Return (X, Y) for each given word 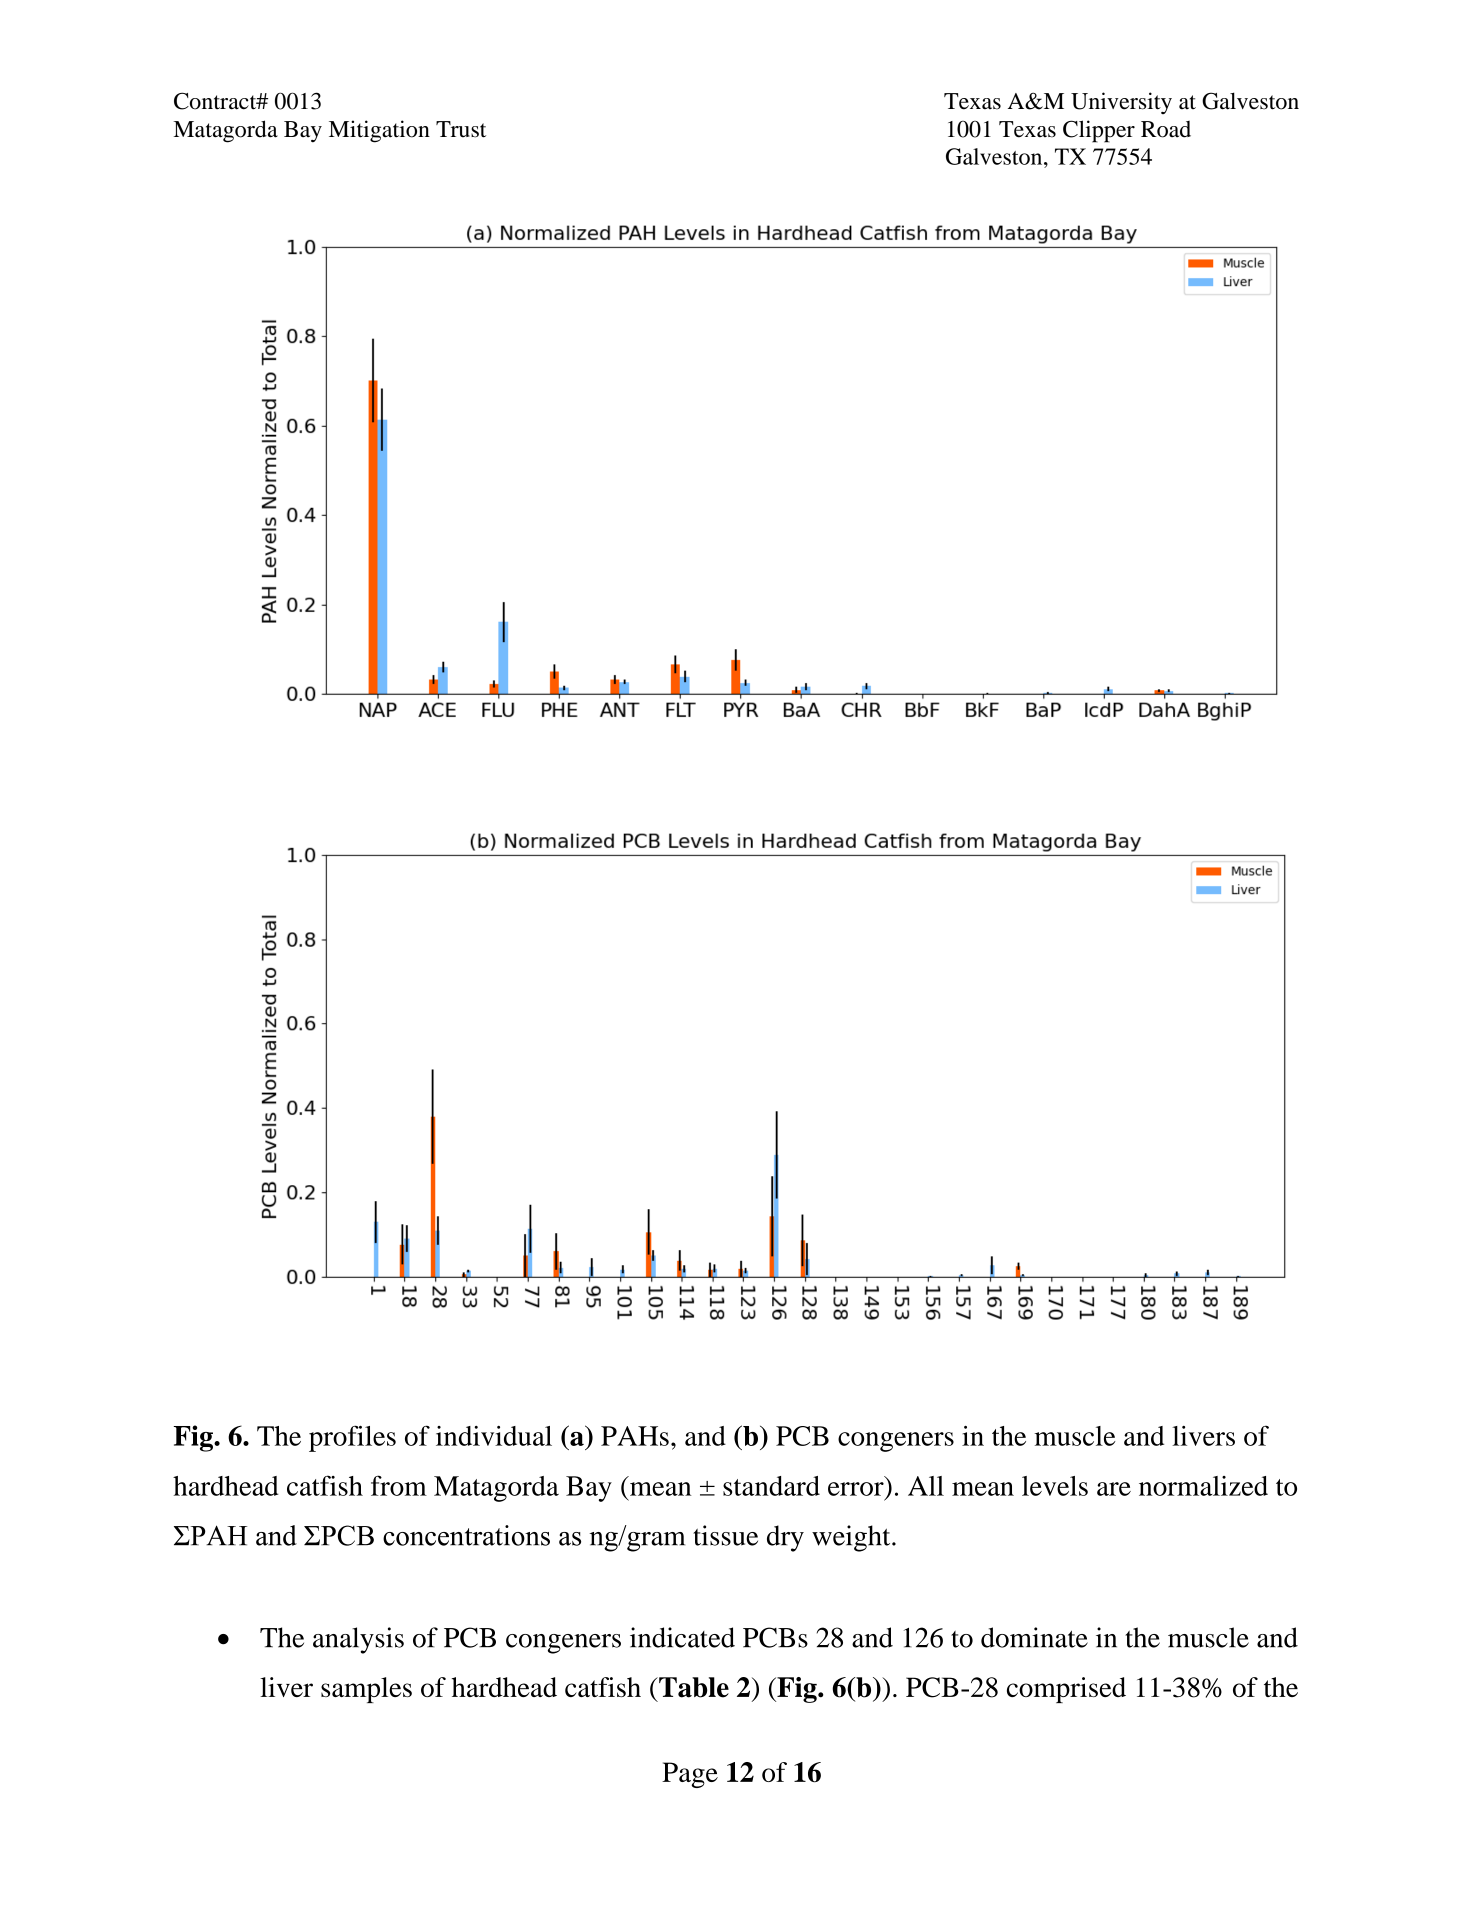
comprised (1066, 1690)
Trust (461, 129)
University (1121, 103)
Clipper (1099, 131)
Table (693, 1687)
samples (366, 1690)
